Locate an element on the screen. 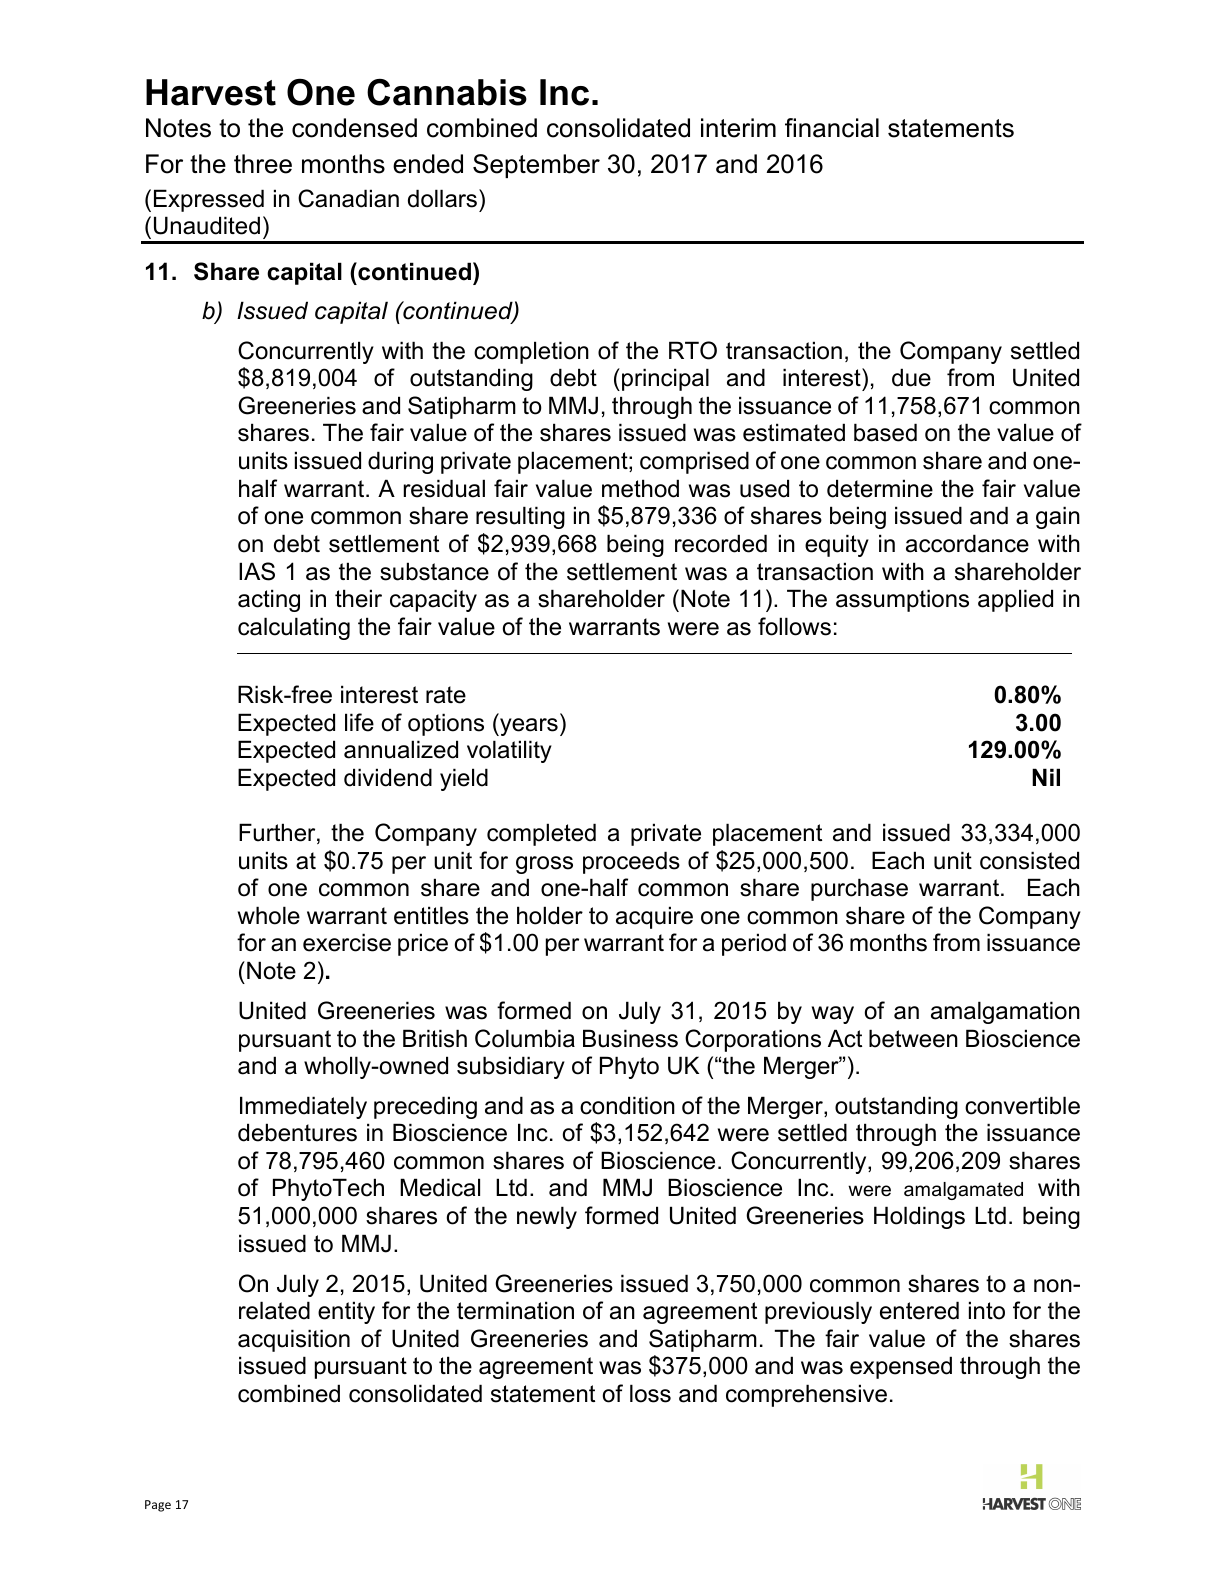 The height and width of the screenshot is (1585, 1225). determine is located at coordinates (880, 488).
